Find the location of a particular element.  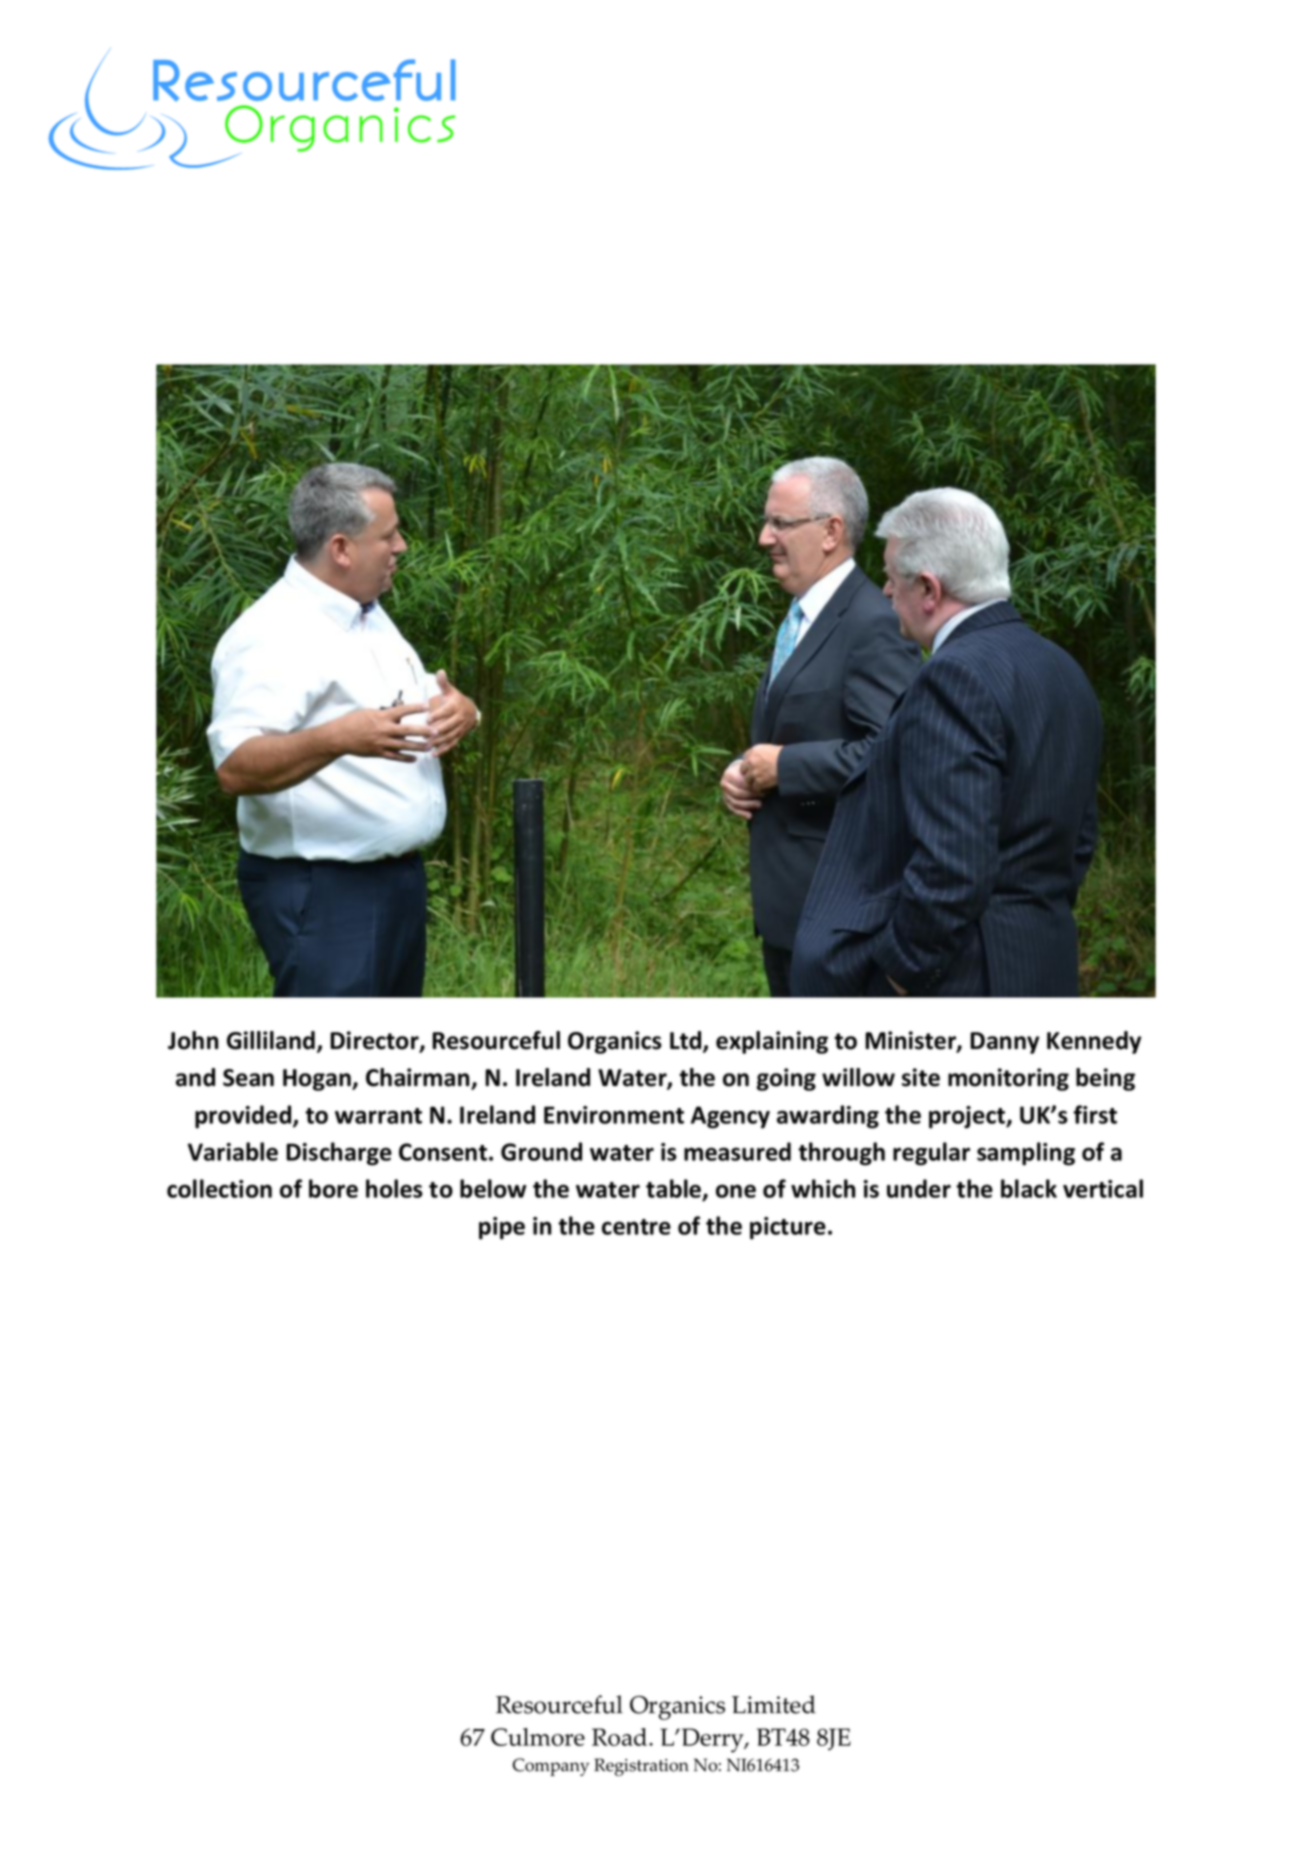

monitoring is located at coordinates (1008, 1079).
